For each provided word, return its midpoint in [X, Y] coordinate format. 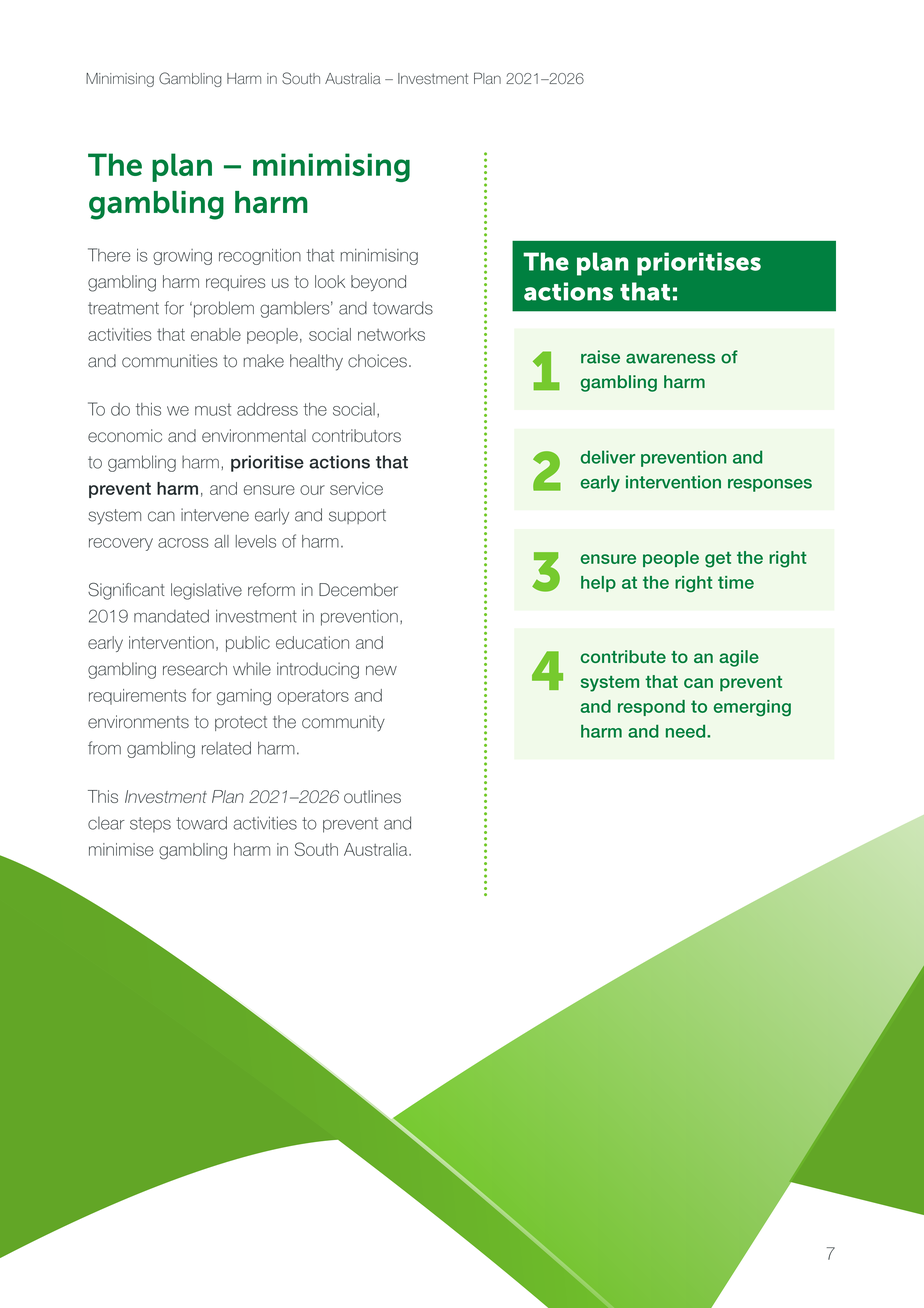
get [718, 559]
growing [182, 257]
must [213, 409]
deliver [608, 457]
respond [651, 708]
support [357, 516]
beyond [378, 283]
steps [150, 825]
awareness [670, 358]
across [183, 543]
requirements [137, 697]
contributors [356, 435]
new [381, 670]
